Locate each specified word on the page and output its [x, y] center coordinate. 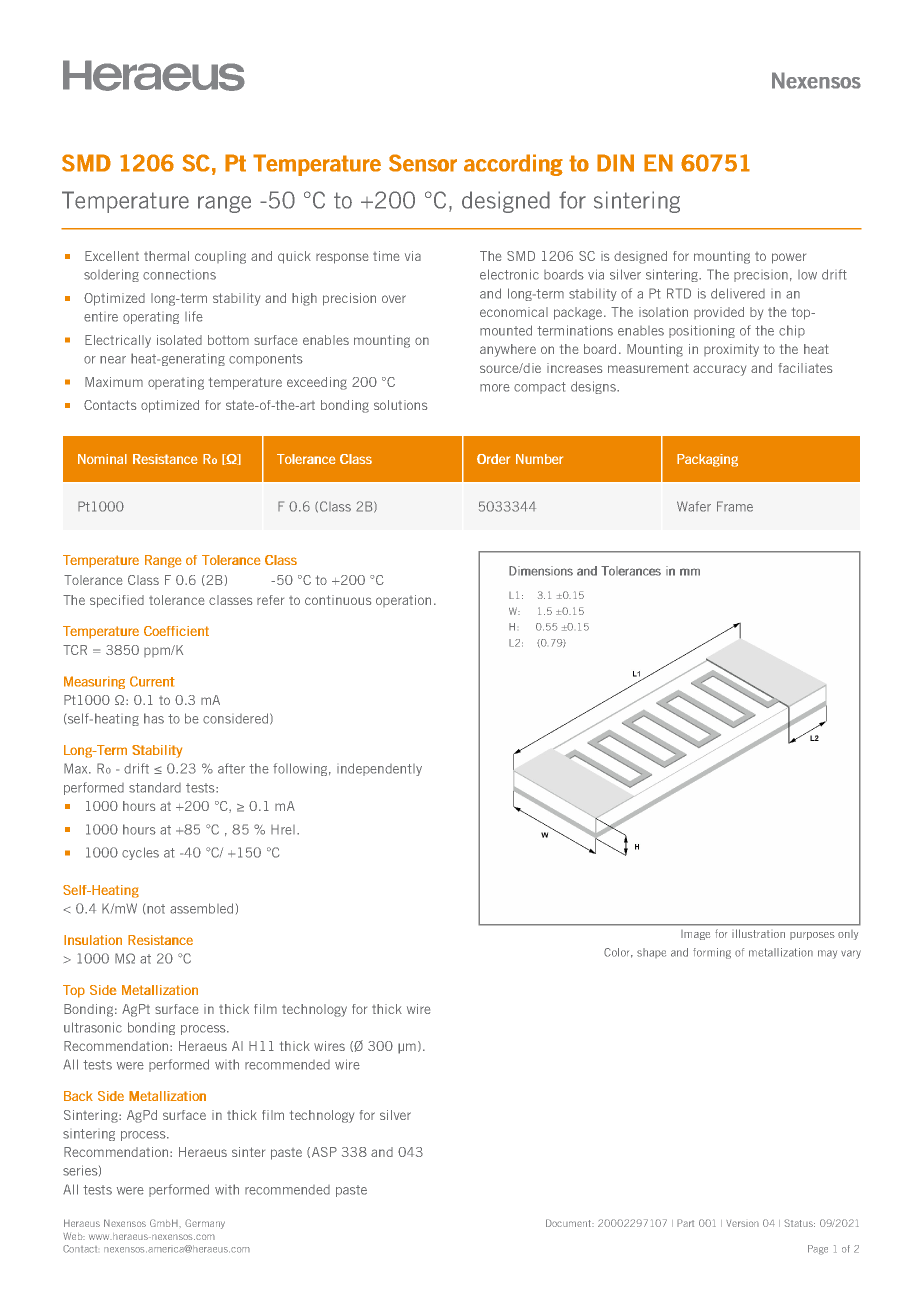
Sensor [423, 163]
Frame [735, 506]
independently [379, 769]
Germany [205, 1224]
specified [117, 601]
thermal [166, 256]
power [789, 258]
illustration [758, 933]
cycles [140, 853]
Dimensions [541, 571]
